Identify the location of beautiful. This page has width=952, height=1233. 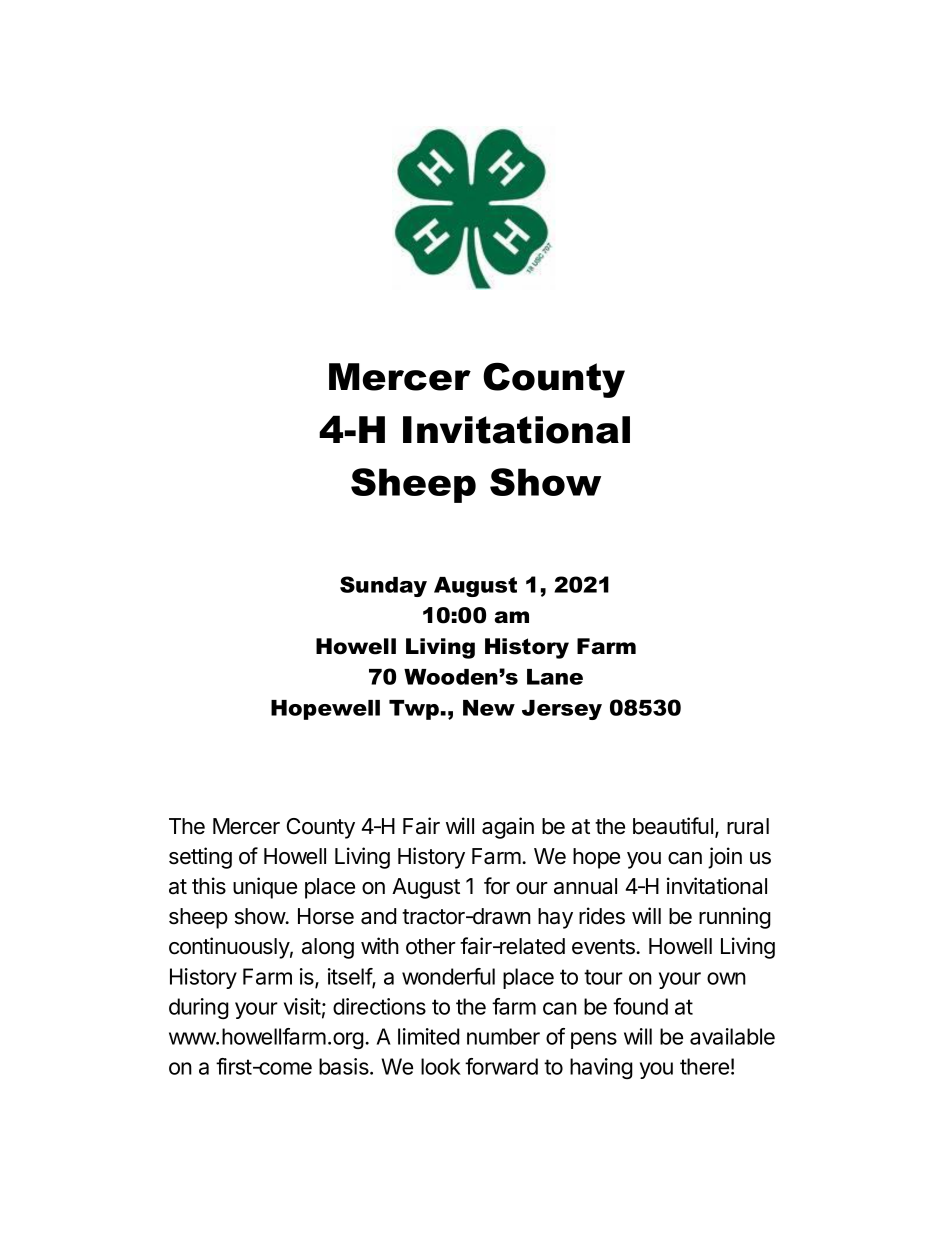
(673, 826).
